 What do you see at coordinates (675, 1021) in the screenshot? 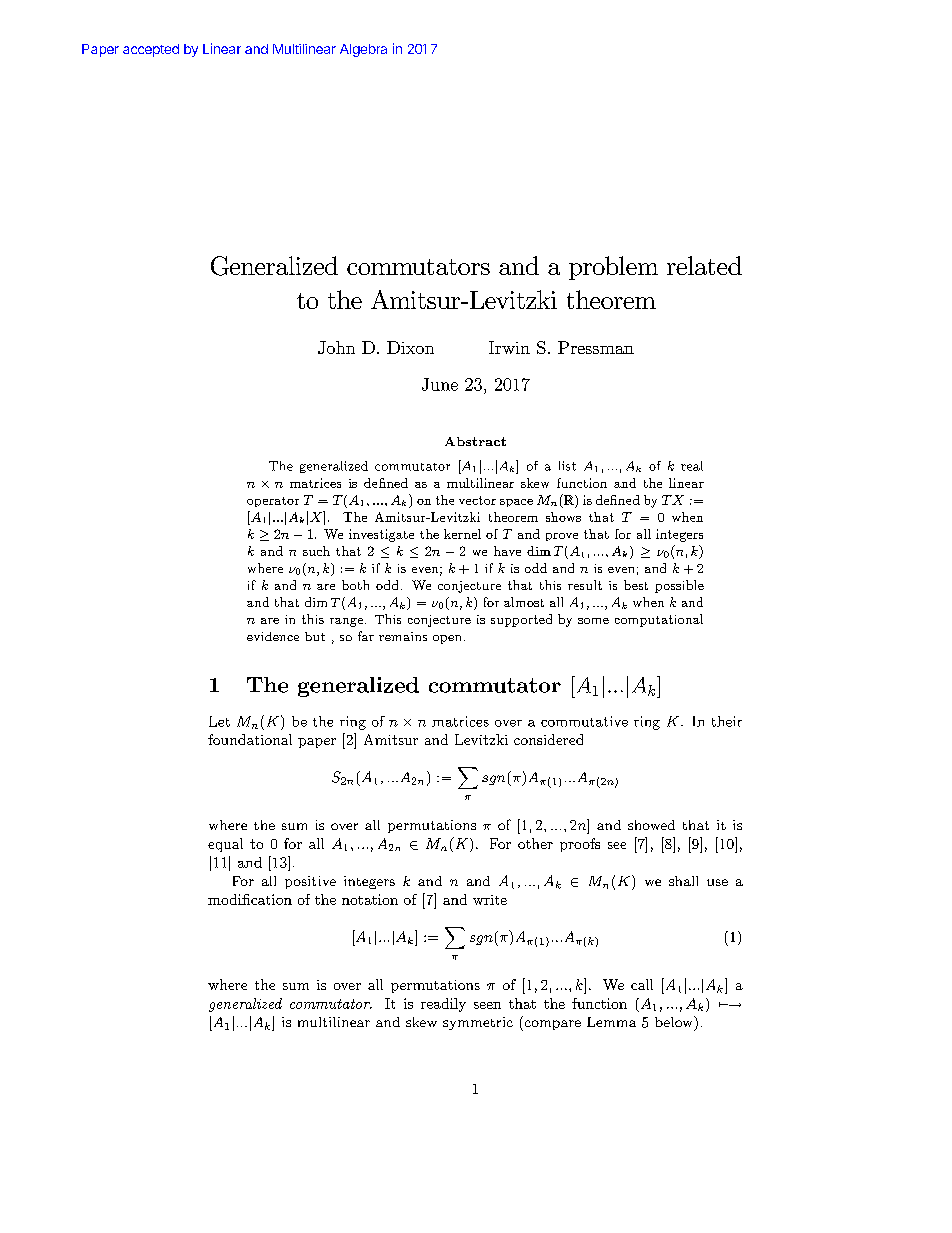
I see `below` at bounding box center [675, 1021].
